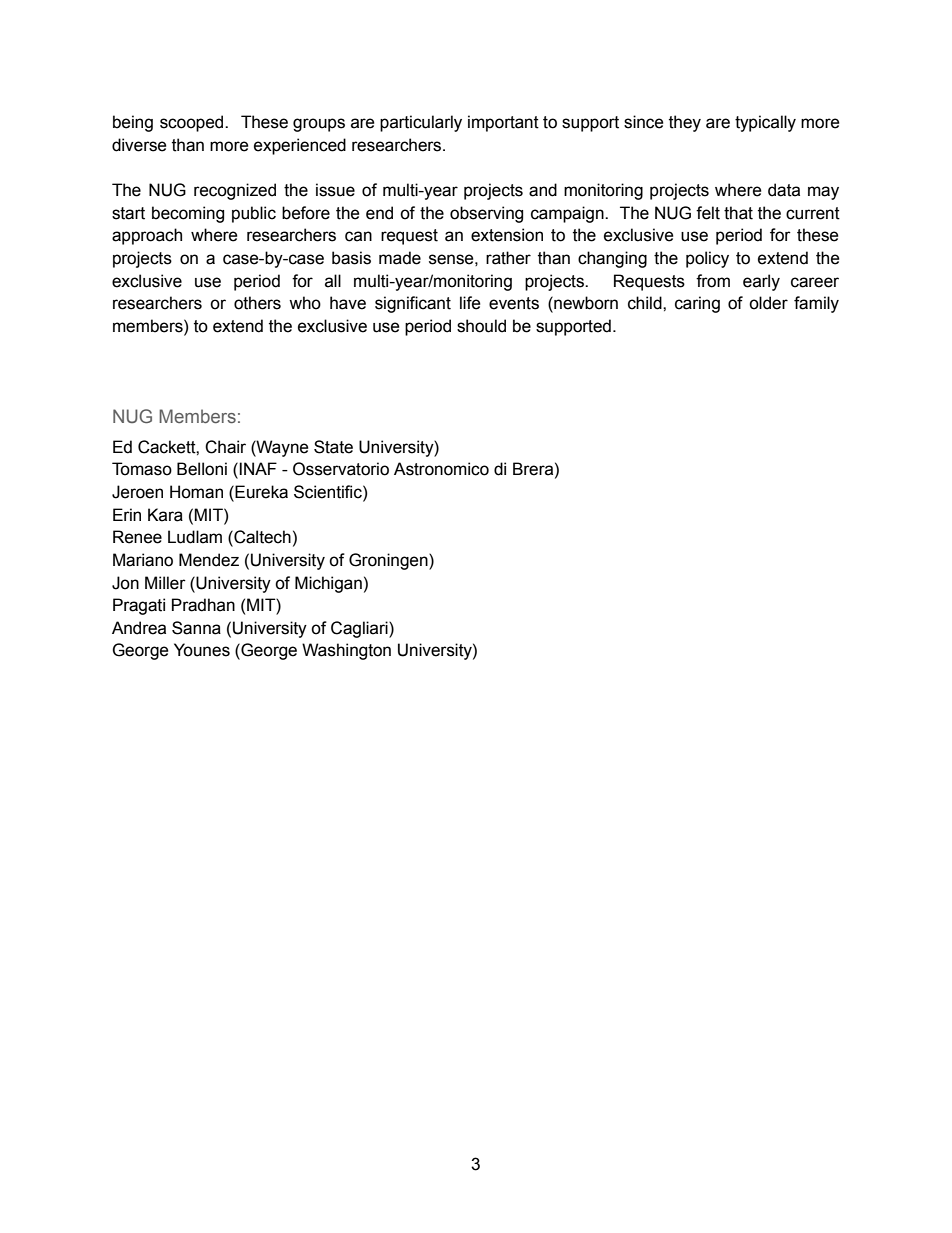 The image size is (952, 1233). I want to click on Andrea, so click(139, 628).
